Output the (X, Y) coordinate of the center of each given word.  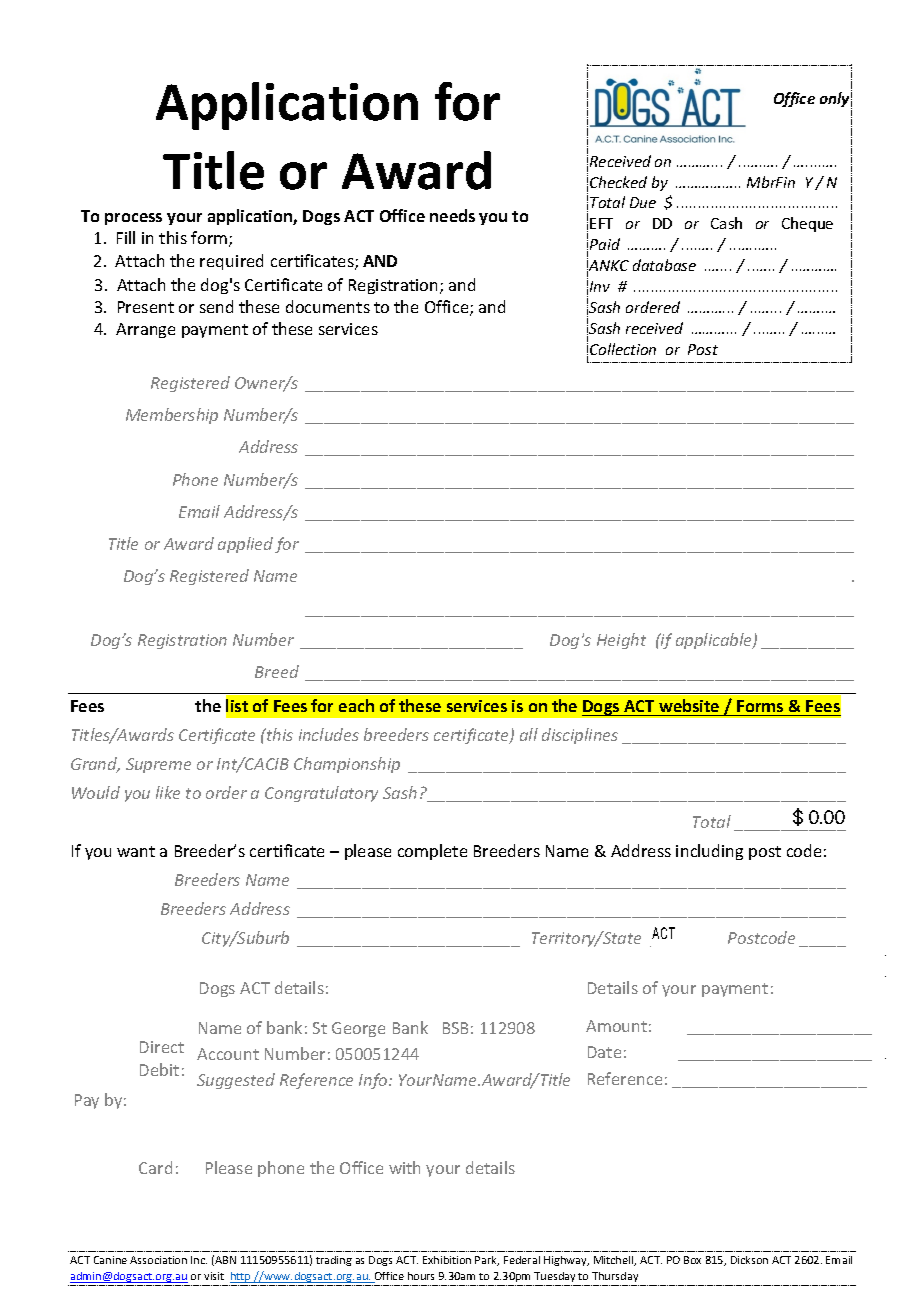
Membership (172, 416)
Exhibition (447, 1260)
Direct (162, 1047)
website (689, 707)
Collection (623, 349)
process (133, 219)
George (358, 1029)
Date (604, 1052)
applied (245, 545)
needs (452, 215)
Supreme (158, 765)
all (529, 734)
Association (158, 1260)
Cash (726, 223)
